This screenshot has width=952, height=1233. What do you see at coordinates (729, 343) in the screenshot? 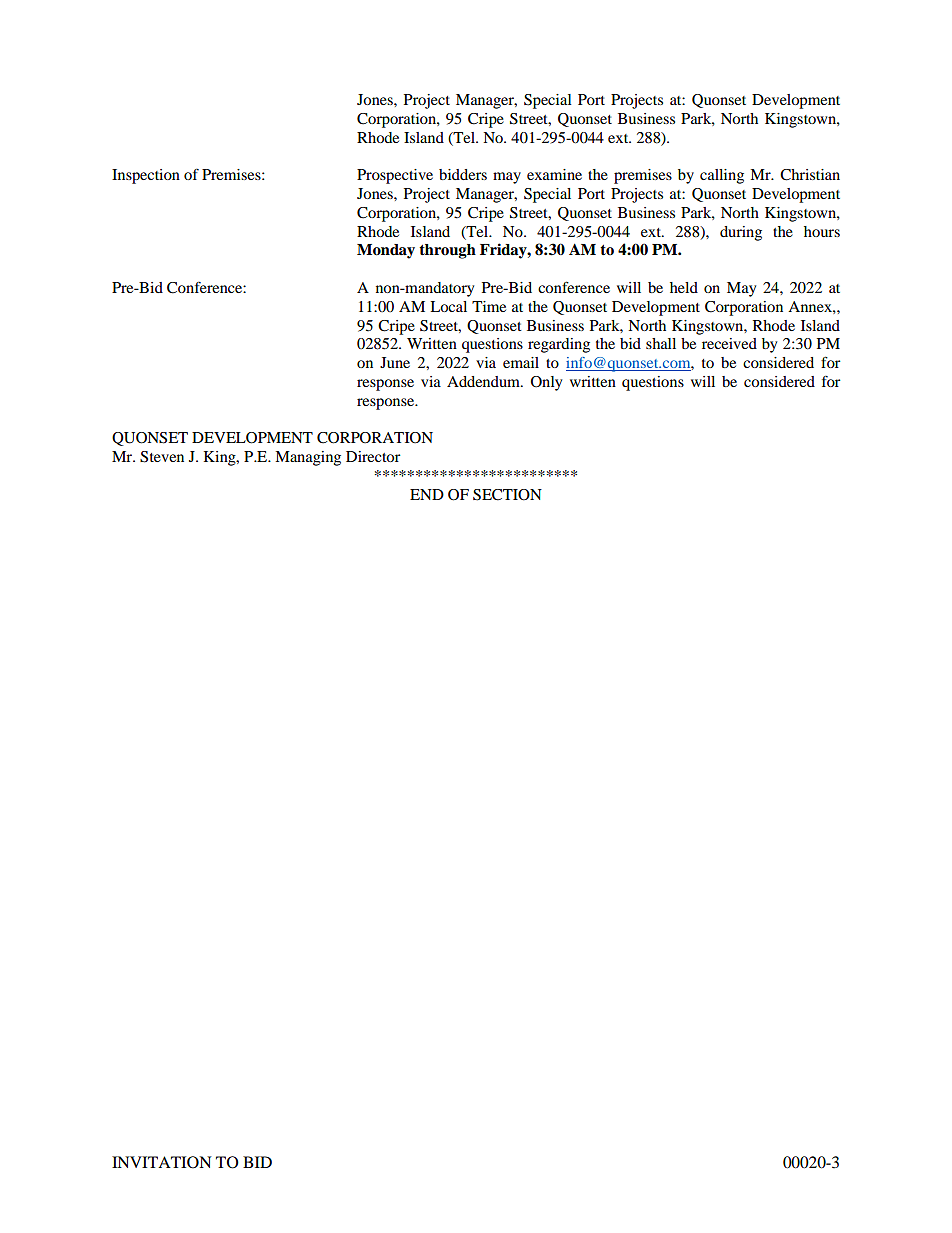
I see `received` at bounding box center [729, 343].
